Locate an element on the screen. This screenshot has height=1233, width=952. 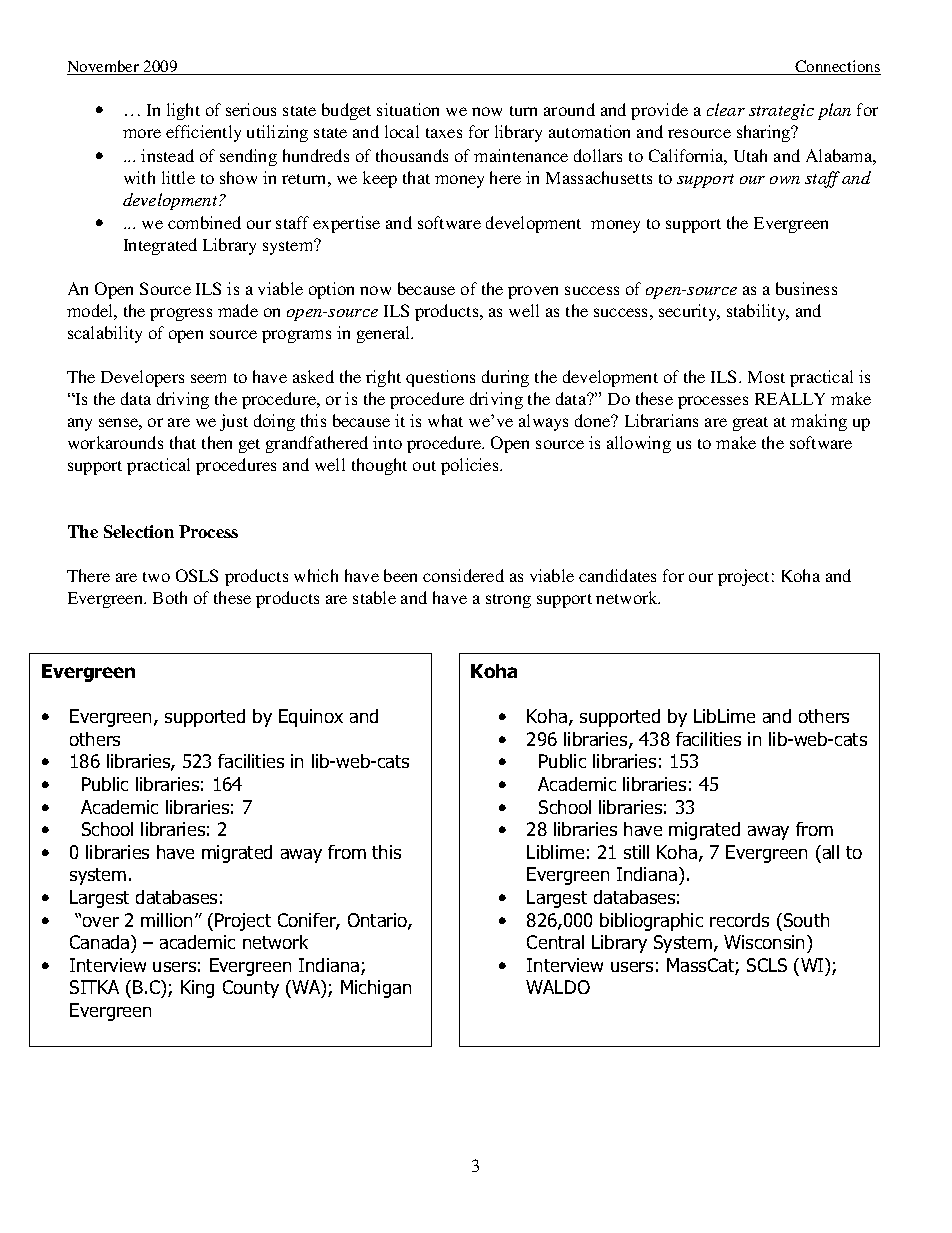
strong is located at coordinates (508, 601).
